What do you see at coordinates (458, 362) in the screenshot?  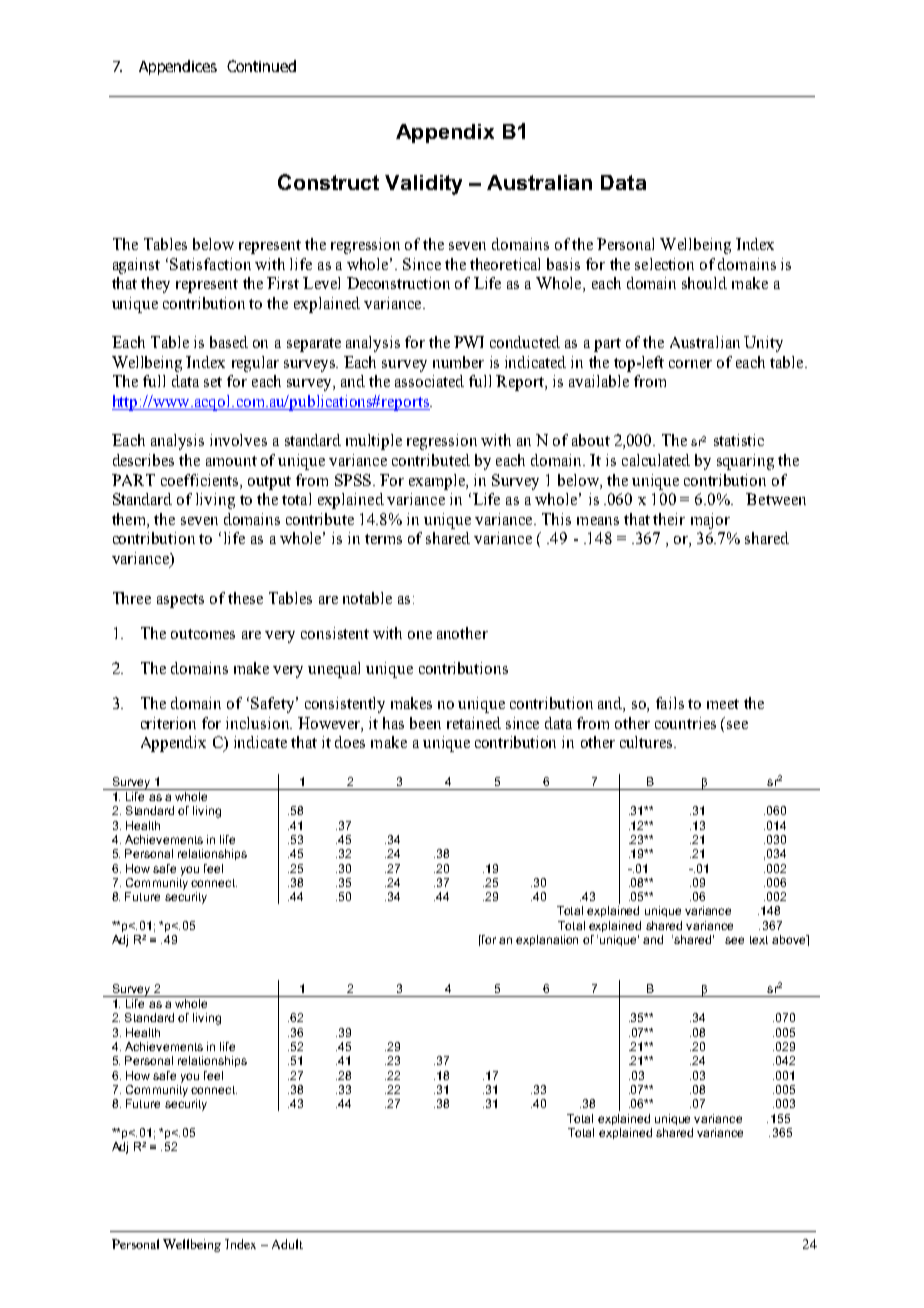 I see `number` at bounding box center [458, 362].
